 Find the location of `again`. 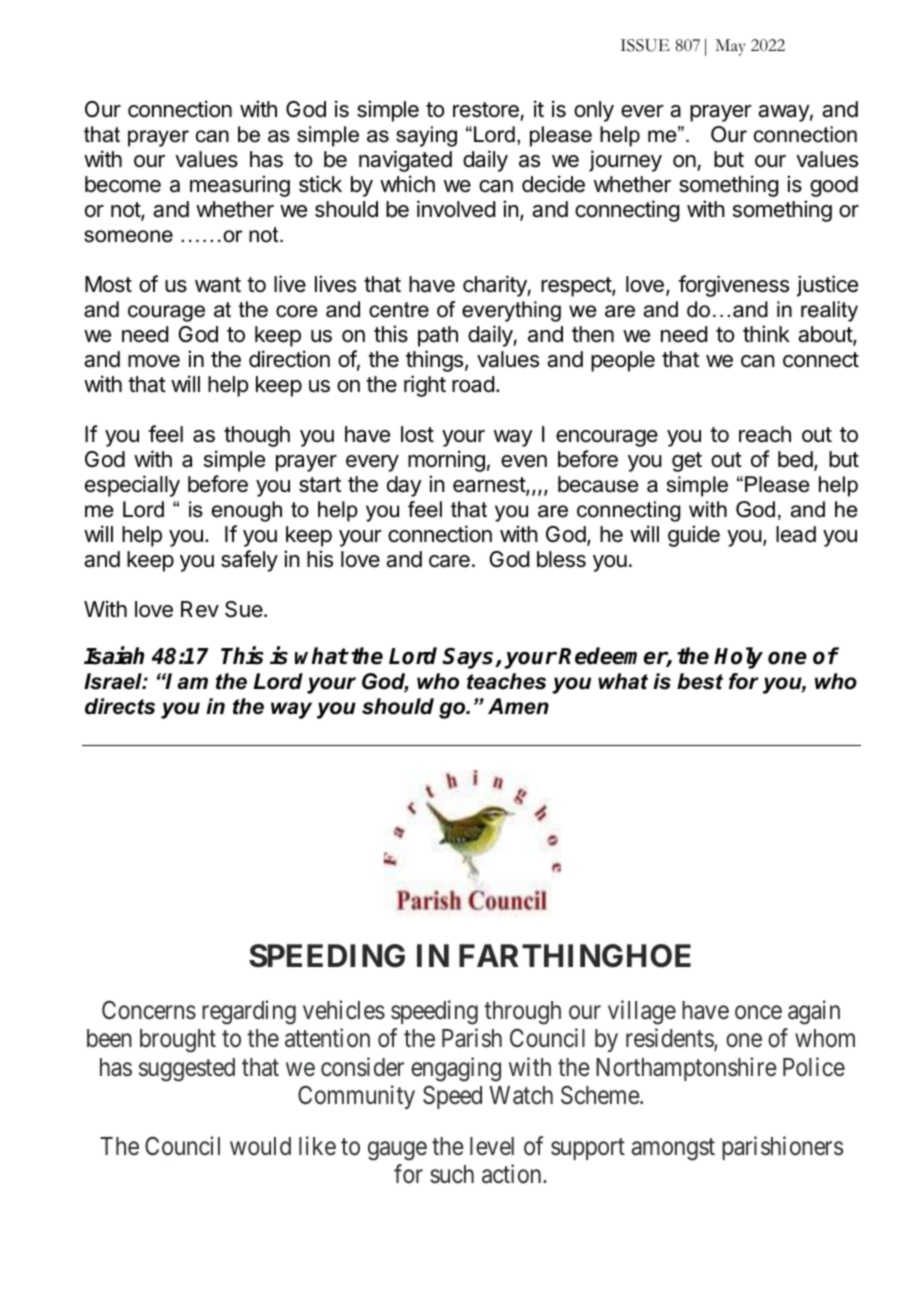

again is located at coordinates (814, 1012).
